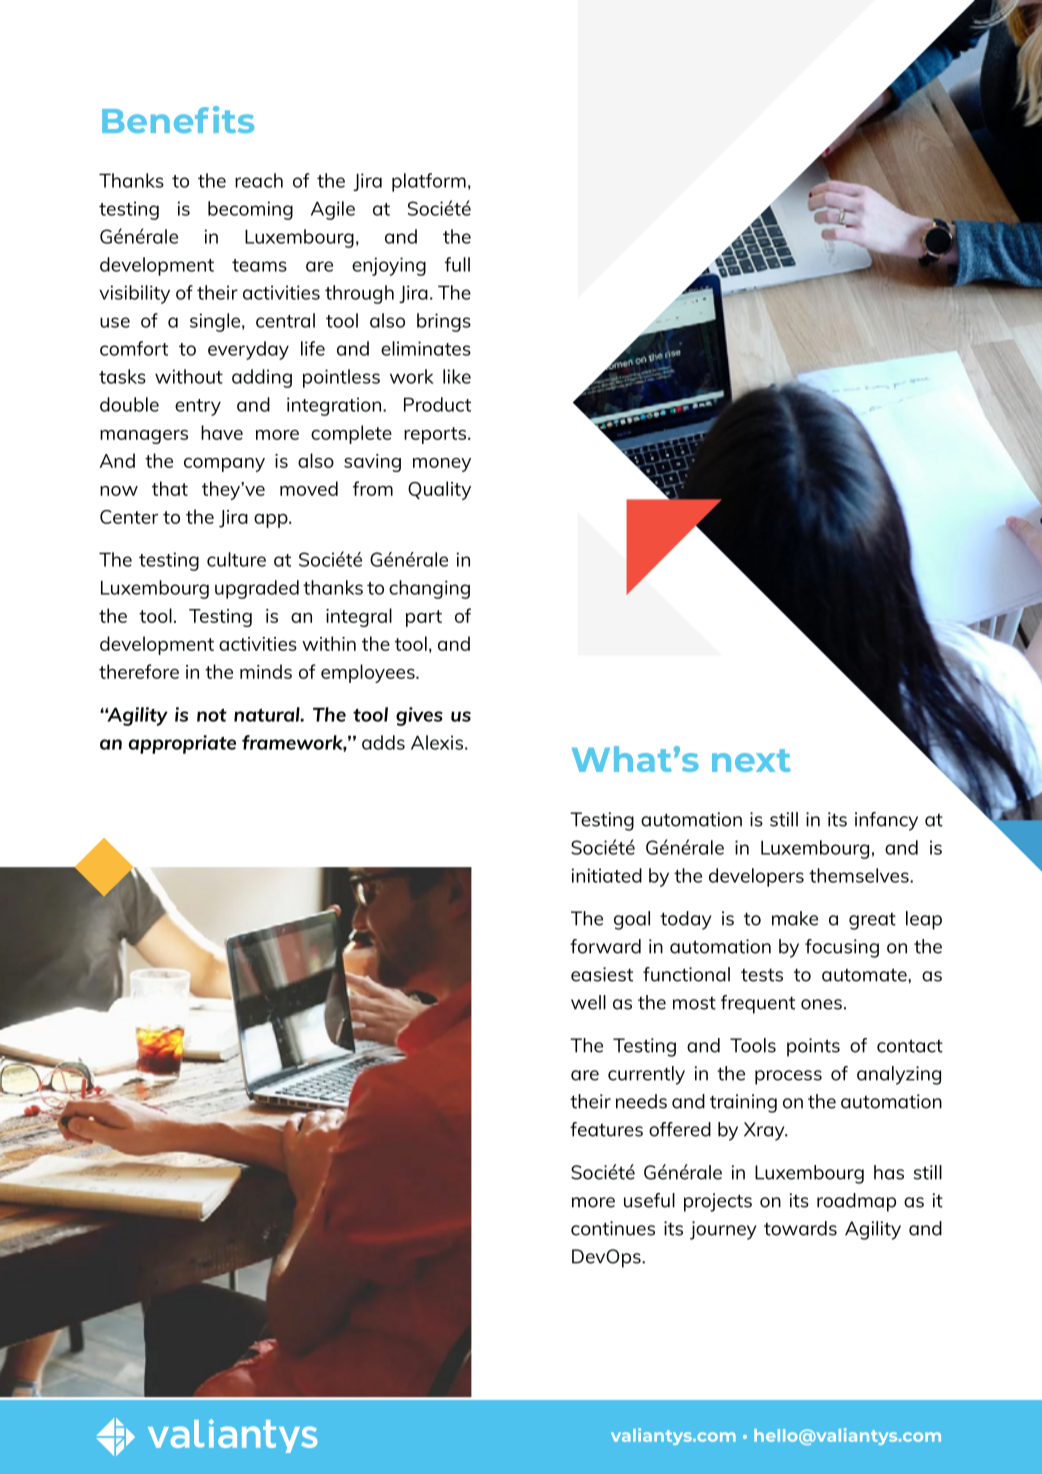 The image size is (1042, 1474). I want to click on continues, so click(613, 1228).
